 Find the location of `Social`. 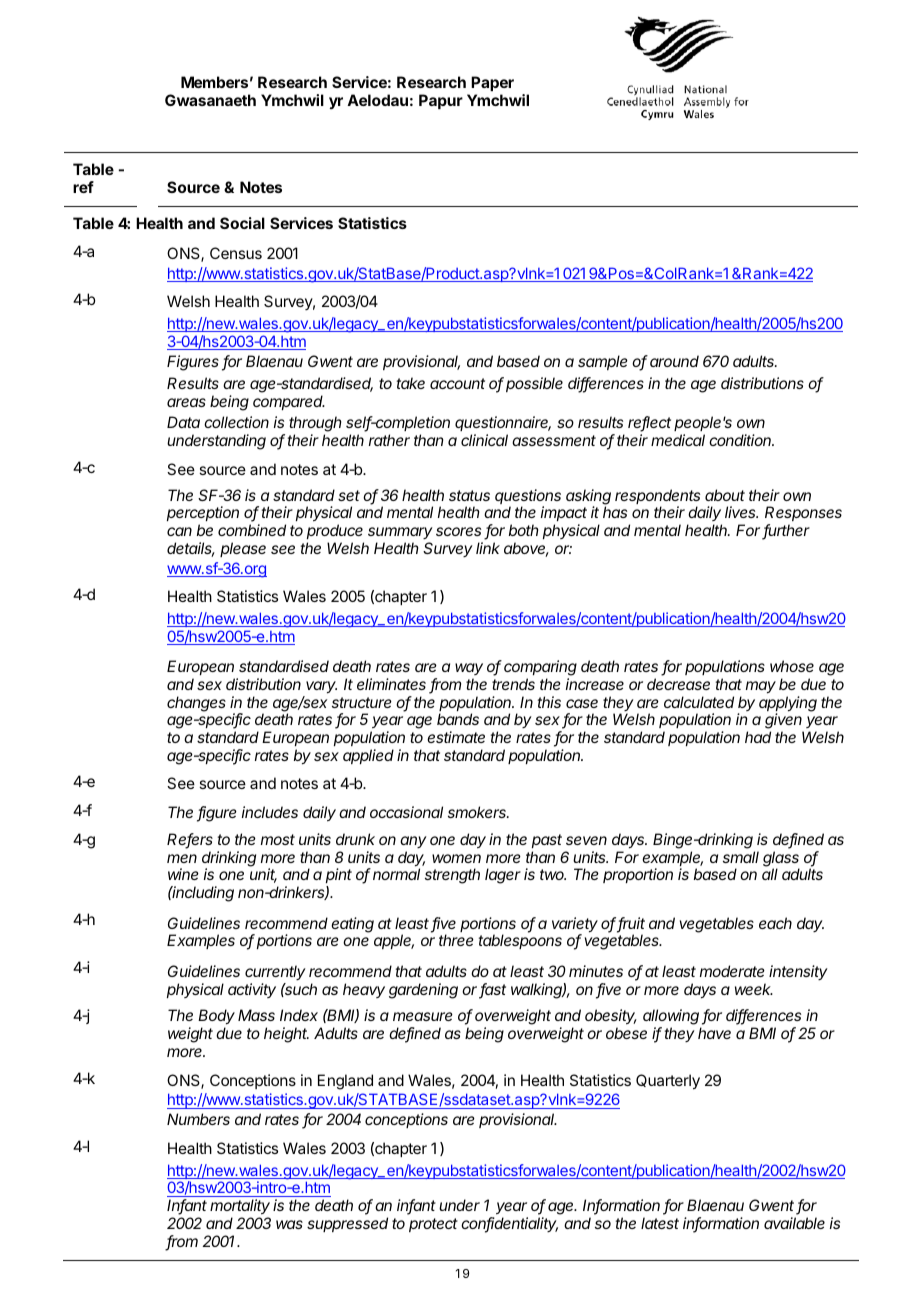

Social is located at coordinates (242, 223).
